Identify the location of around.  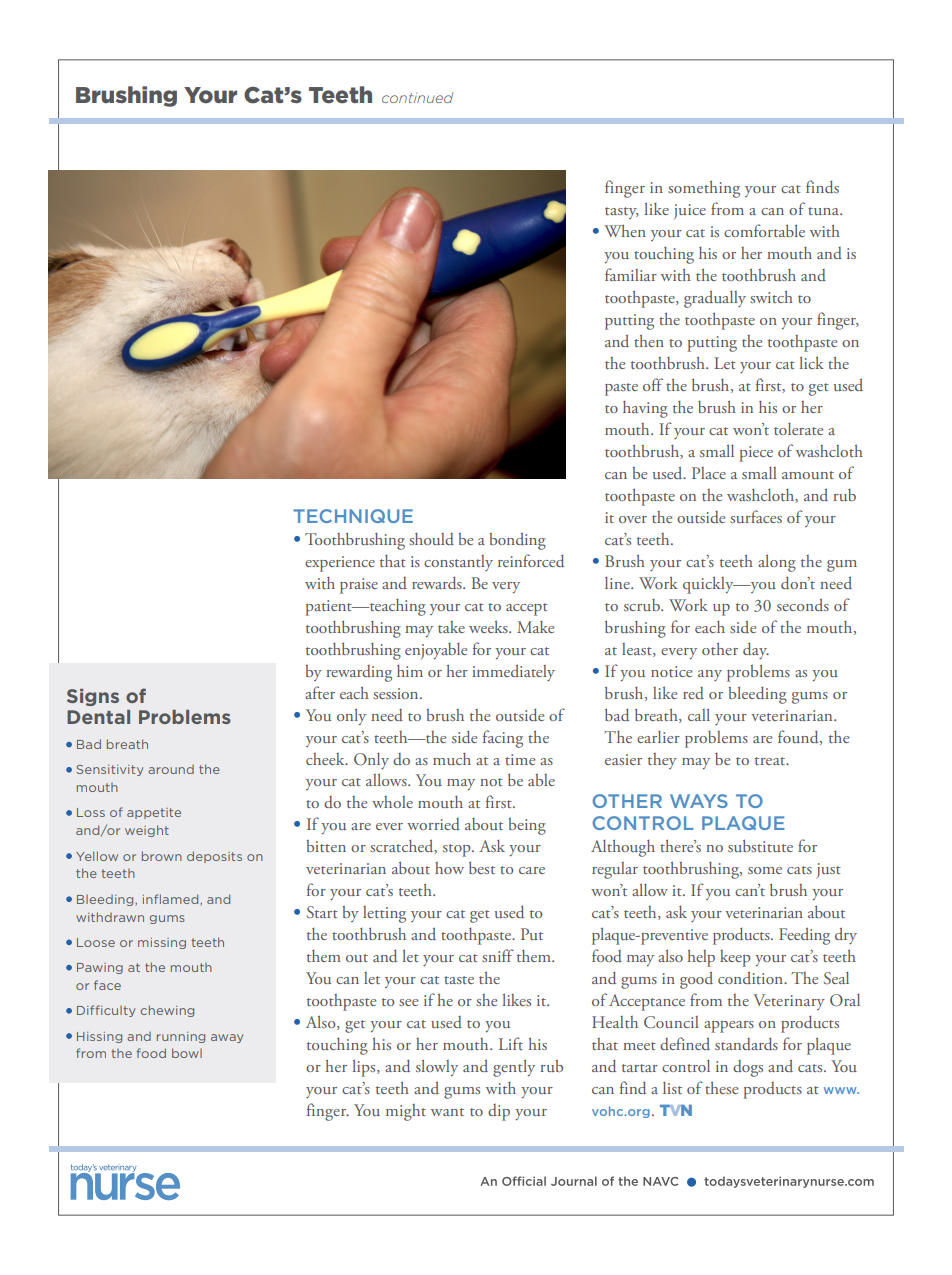
(171, 769).
